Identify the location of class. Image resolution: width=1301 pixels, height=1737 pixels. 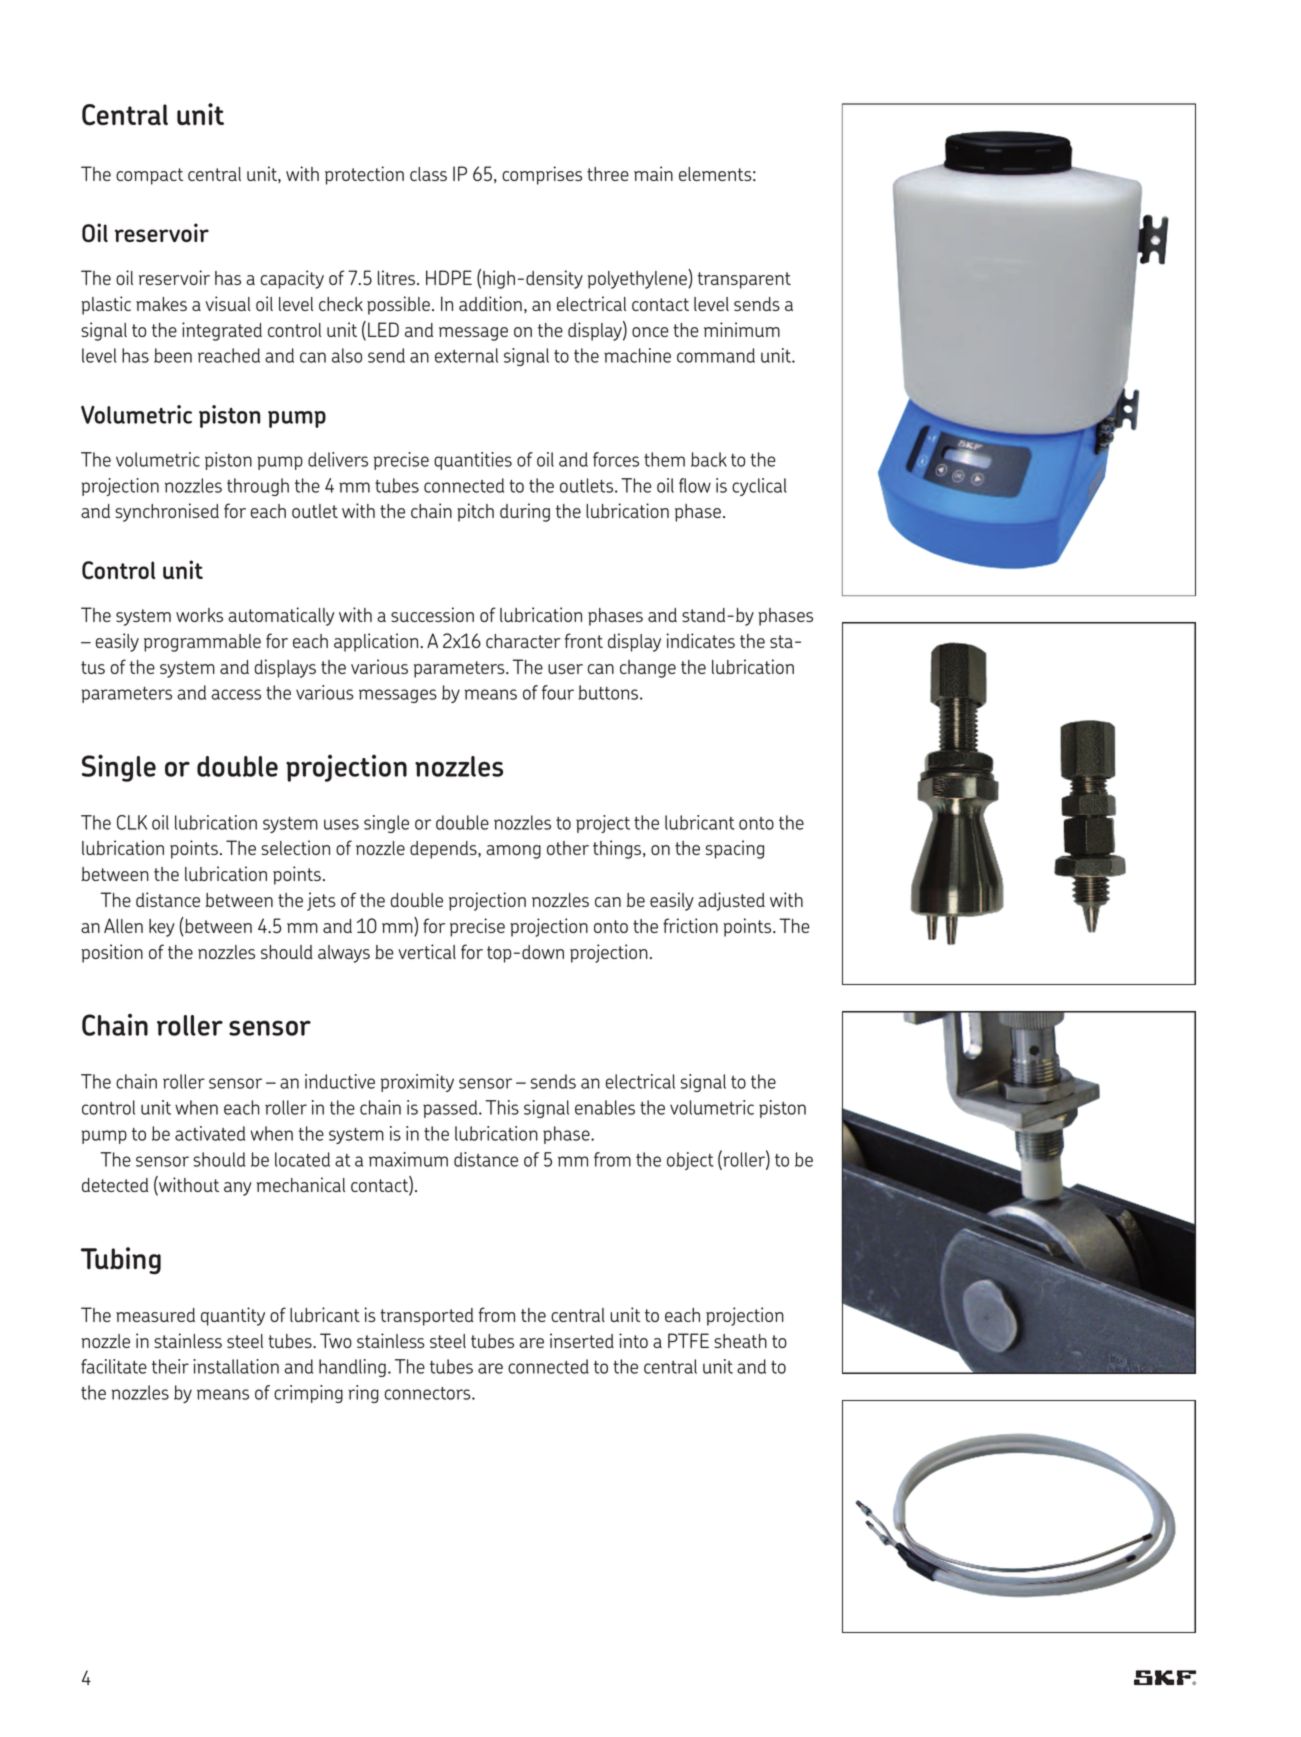
(428, 174).
